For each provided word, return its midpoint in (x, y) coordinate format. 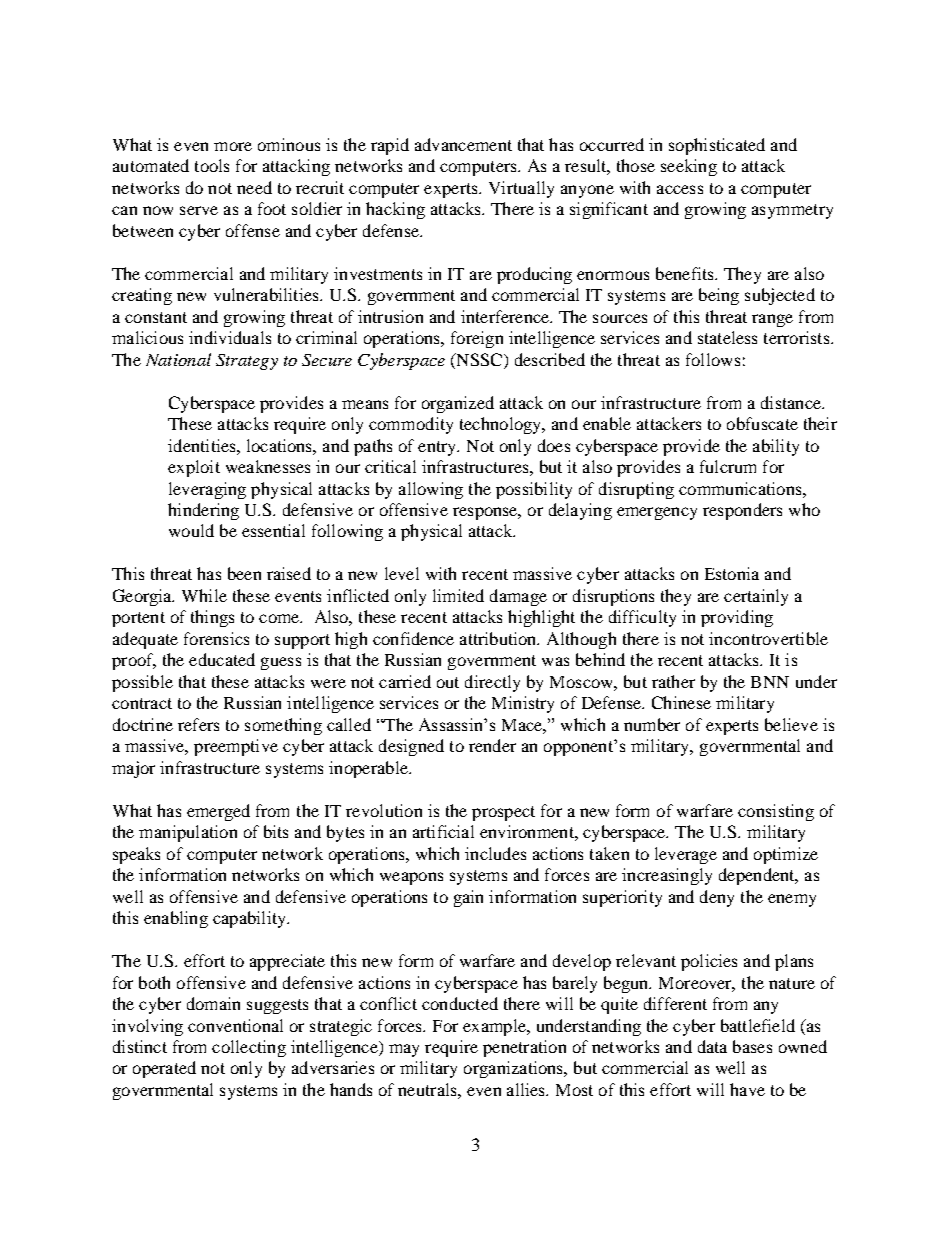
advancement (463, 144)
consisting (776, 812)
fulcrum (728, 466)
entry (438, 448)
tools (212, 165)
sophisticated (717, 146)
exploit (194, 468)
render (492, 745)
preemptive (236, 747)
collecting (249, 1048)
